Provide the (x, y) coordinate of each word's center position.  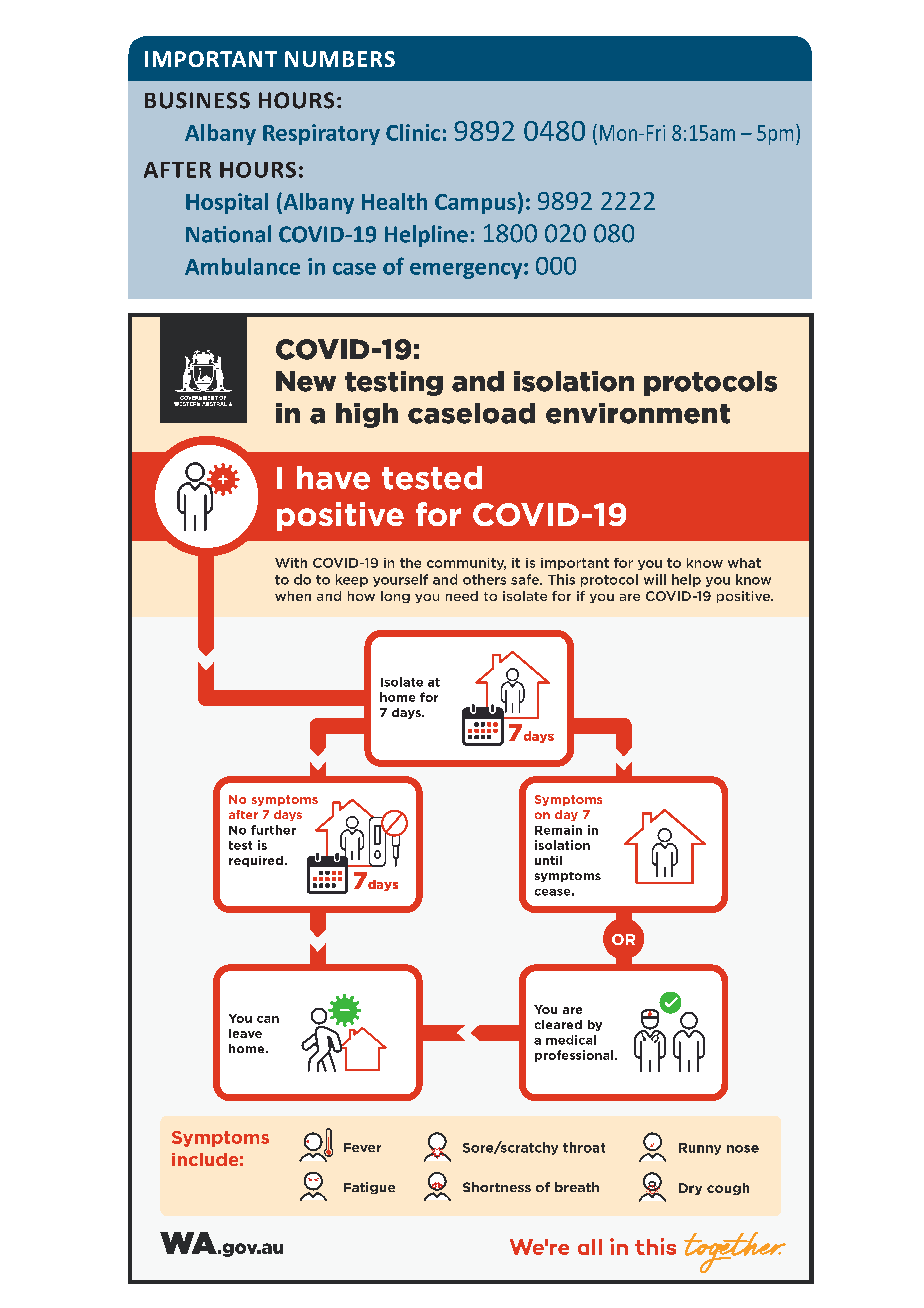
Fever (362, 1147)
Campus (475, 204)
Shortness (497, 1187)
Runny (700, 1149)
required (256, 861)
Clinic (413, 132)
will (655, 579)
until (548, 860)
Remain (558, 830)
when (293, 596)
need (462, 596)
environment (638, 413)
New (306, 381)
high (367, 415)
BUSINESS (197, 100)
